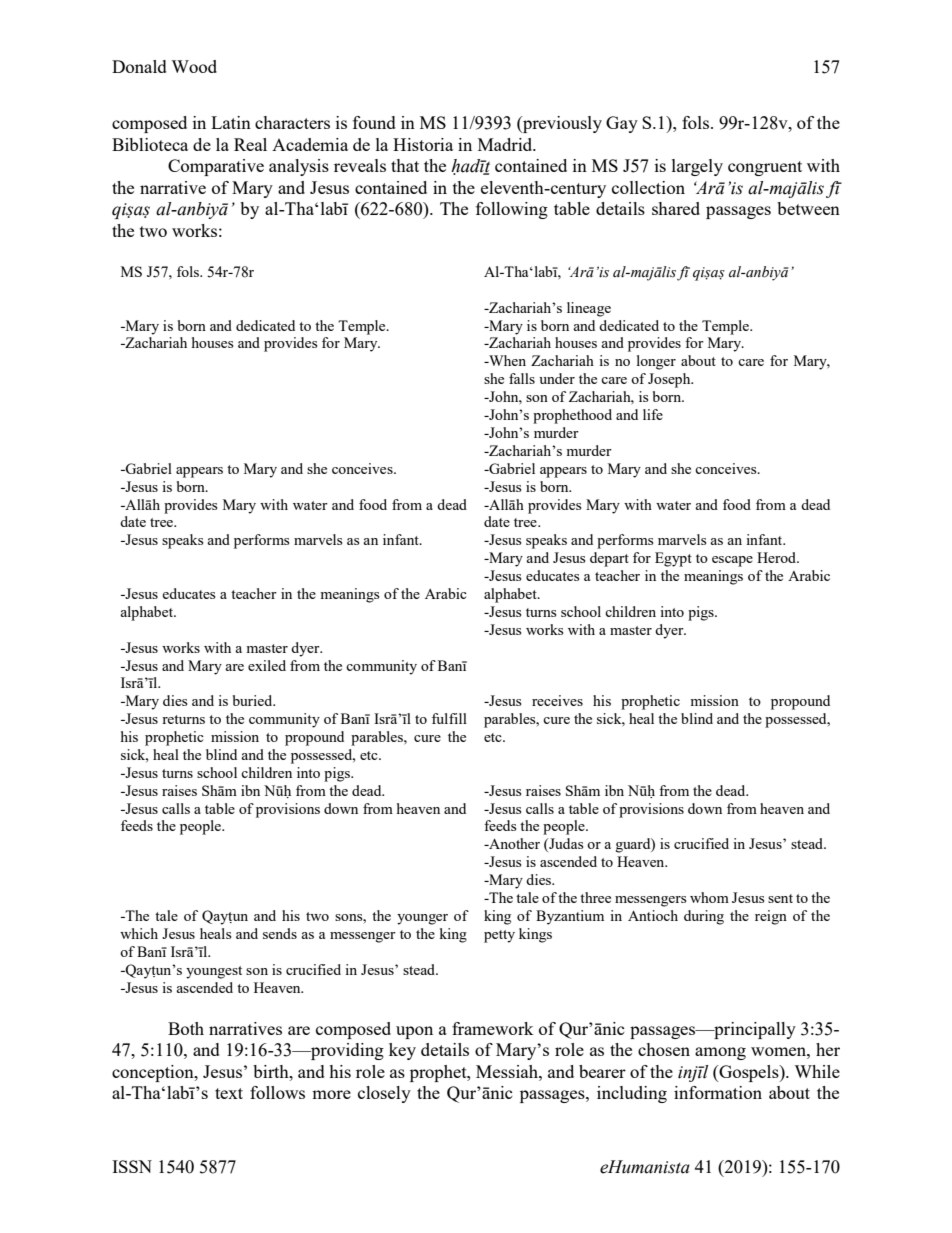 The width and height of the screenshot is (952, 1233). What do you see at coordinates (449, 718) in the screenshot?
I see `fulfill` at bounding box center [449, 718].
